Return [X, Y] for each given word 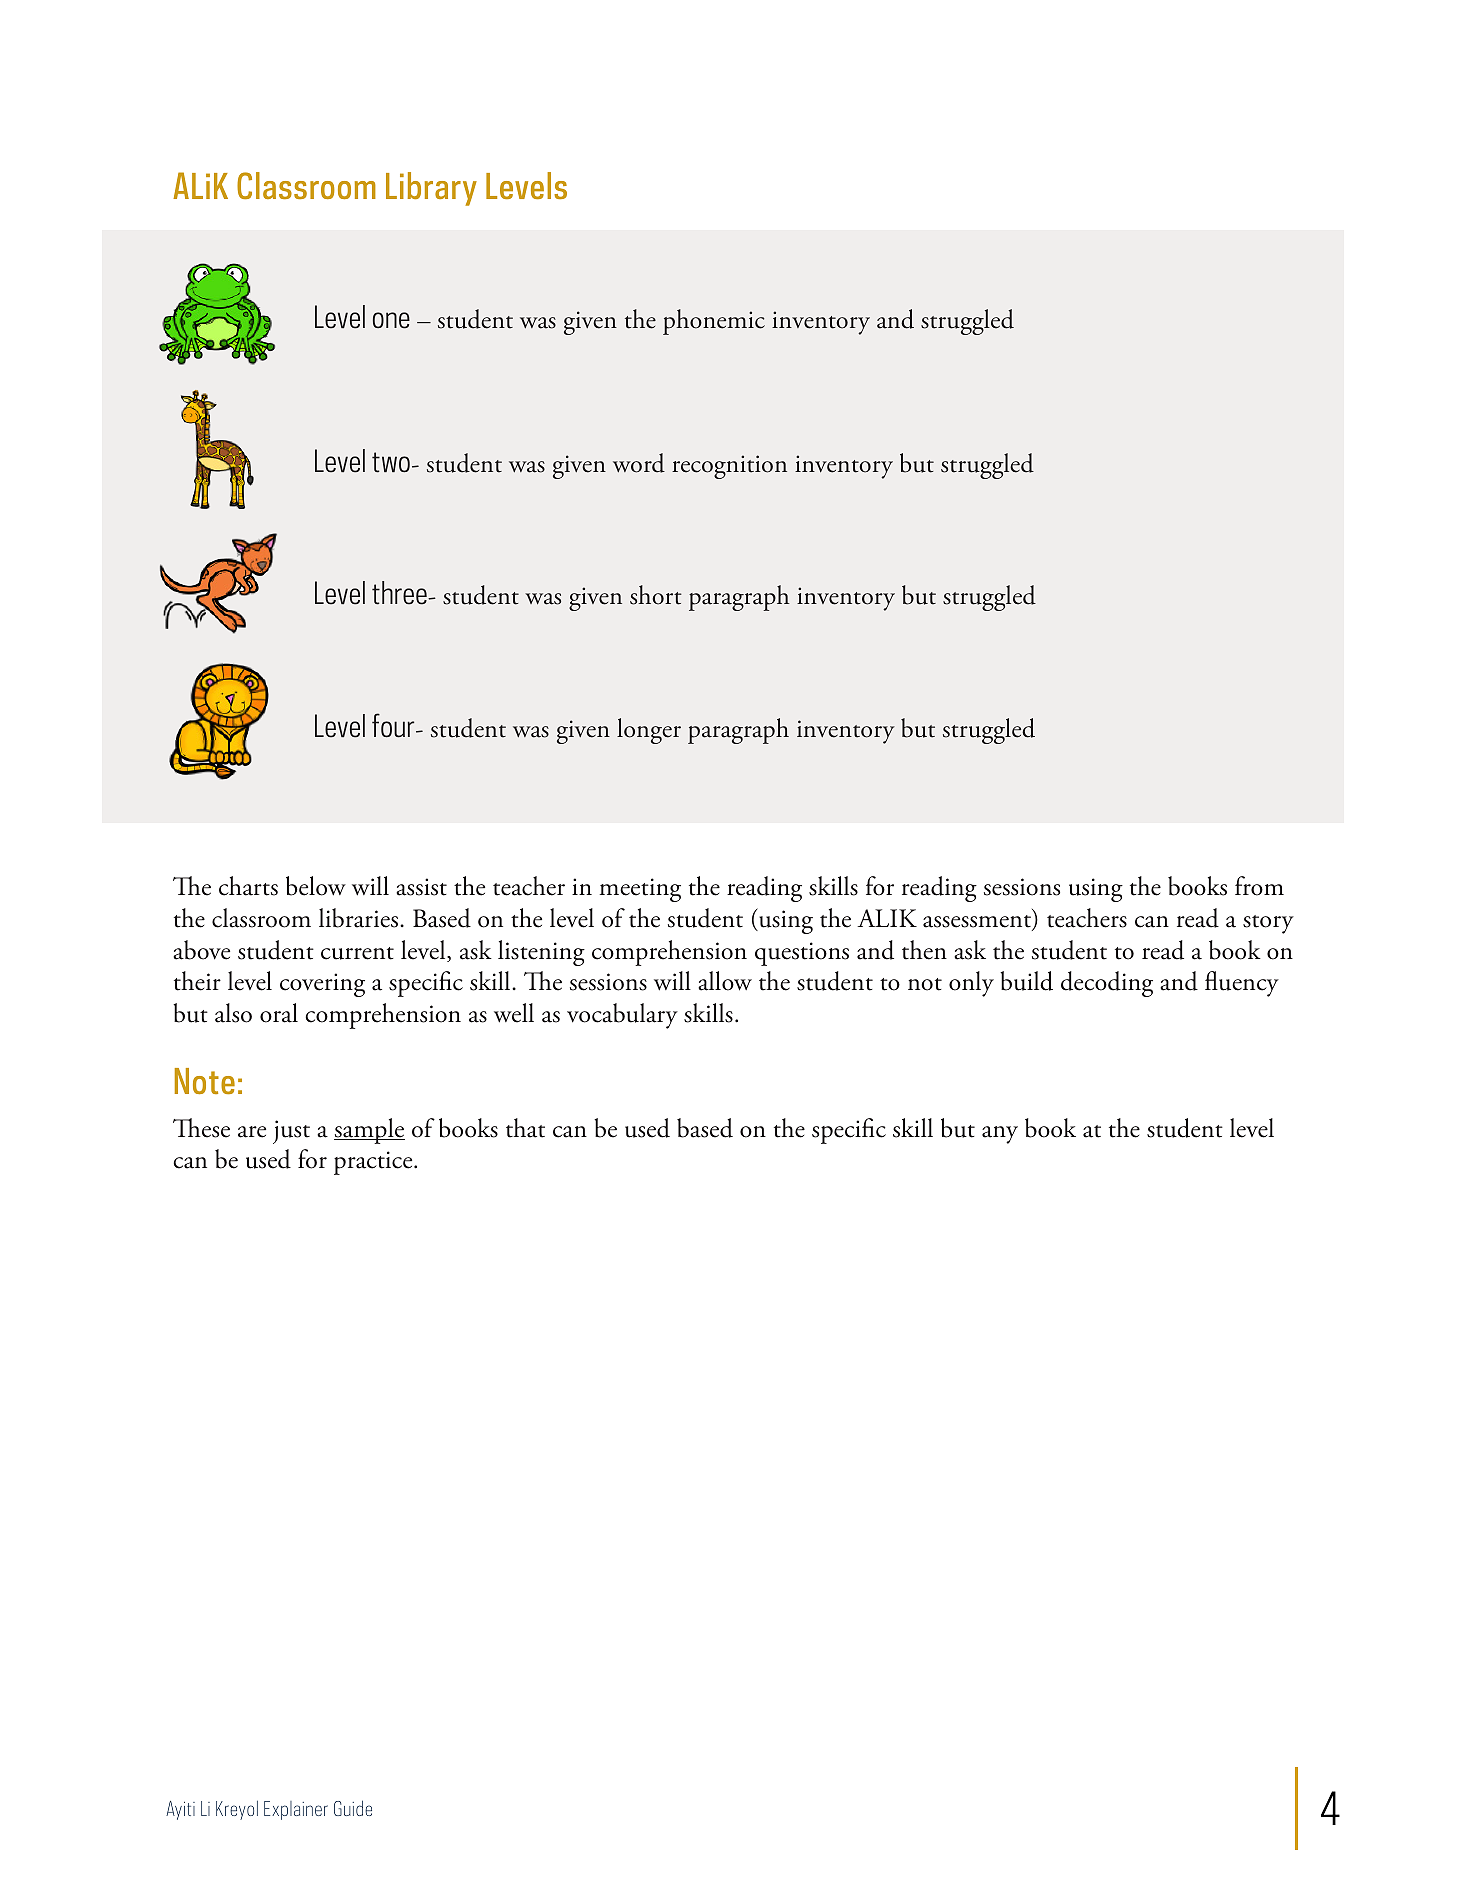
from [1259, 886]
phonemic [714, 322]
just [291, 1132]
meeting [640, 890]
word [639, 463]
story [1268, 924]
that [525, 1128]
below [316, 886]
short [656, 595]
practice [374, 1163]
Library [431, 189]
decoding [1107, 984]
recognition [729, 467]
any [1000, 1135]
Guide [353, 1808]
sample [369, 1131]
